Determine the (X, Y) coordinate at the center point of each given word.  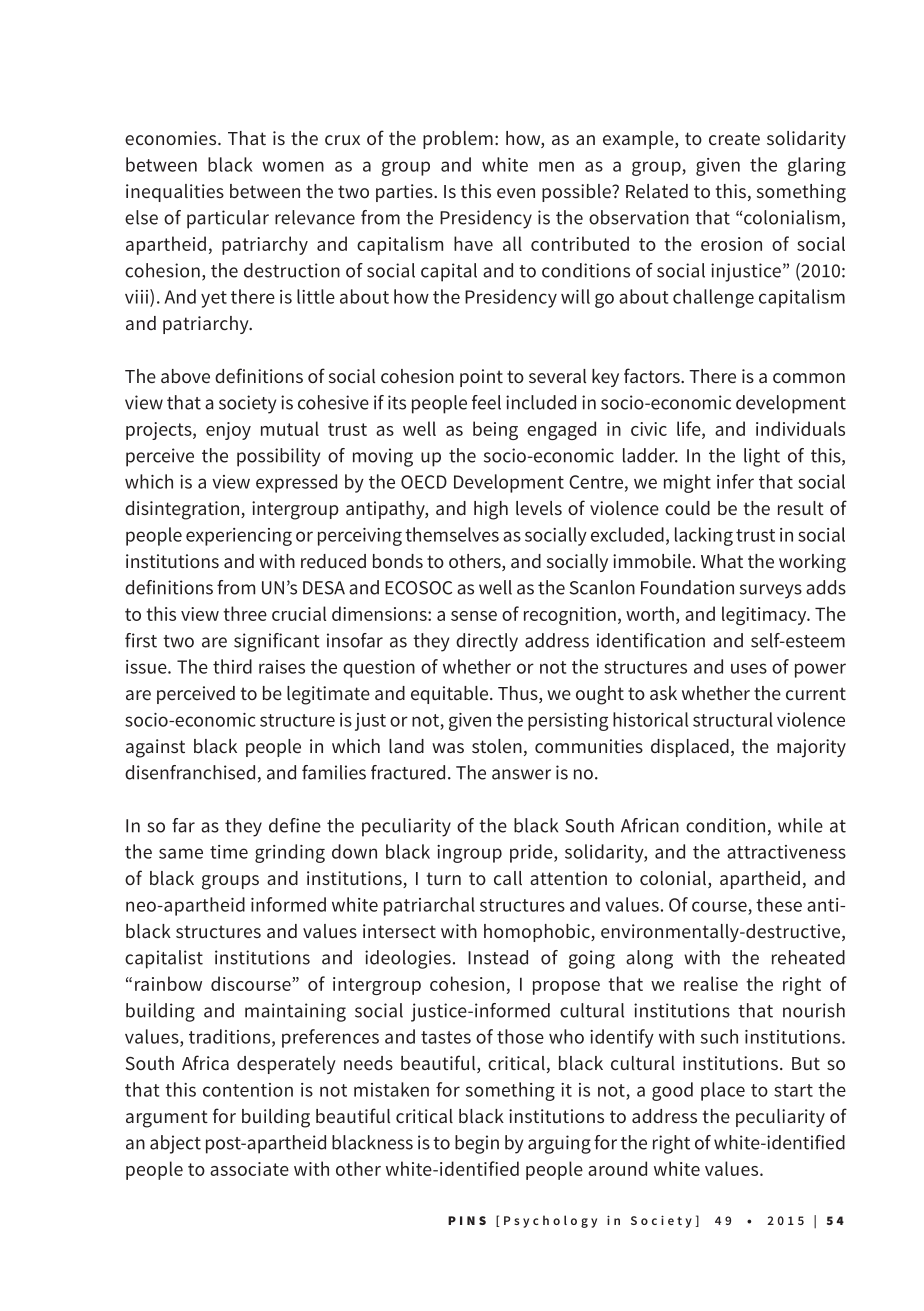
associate (249, 1169)
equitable (451, 695)
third (232, 666)
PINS (467, 1220)
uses (749, 668)
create (734, 138)
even (516, 193)
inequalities (175, 193)
